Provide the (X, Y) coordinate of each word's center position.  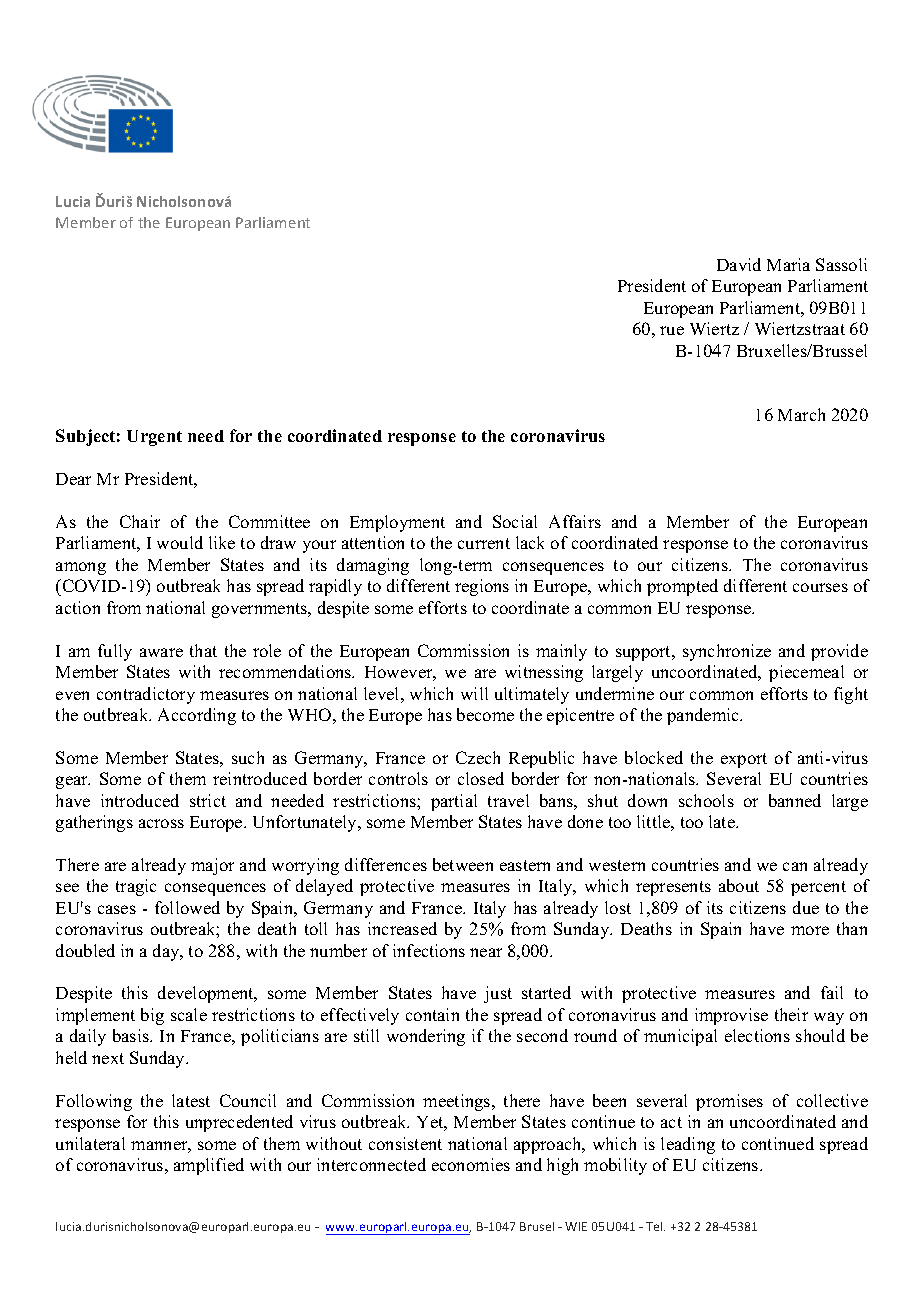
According (197, 716)
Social (515, 521)
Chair (140, 521)
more (810, 930)
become (485, 714)
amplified (209, 1166)
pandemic (704, 716)
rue (672, 330)
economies (471, 1164)
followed (187, 907)
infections (429, 950)
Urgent (154, 438)
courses (820, 587)
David (739, 264)
